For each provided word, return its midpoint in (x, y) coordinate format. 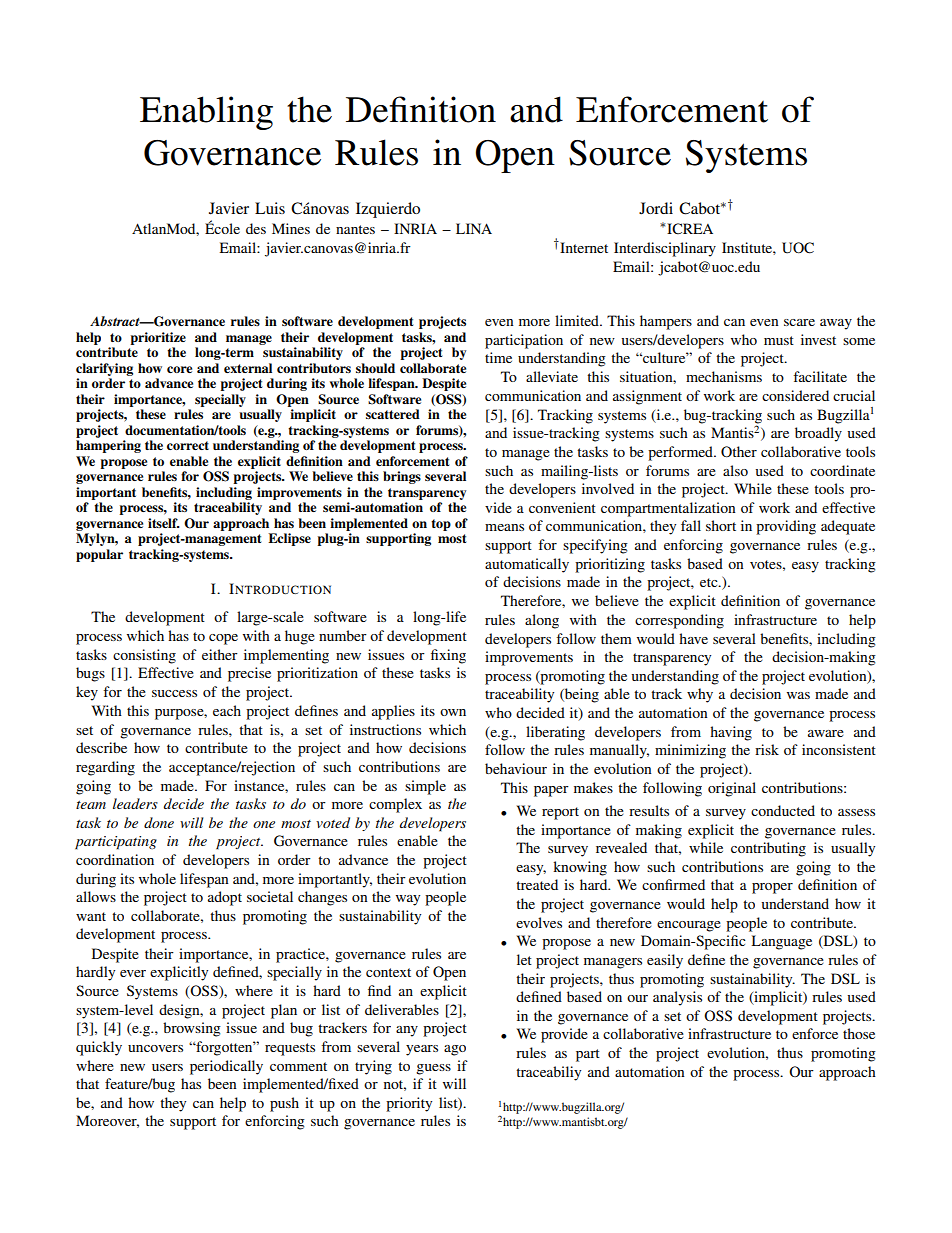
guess (433, 1069)
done (159, 822)
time (498, 357)
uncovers (155, 1048)
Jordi (656, 208)
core (179, 369)
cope (223, 639)
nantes (355, 229)
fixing (448, 656)
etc (710, 582)
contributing (768, 849)
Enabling (206, 113)
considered (795, 395)
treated (537, 884)
